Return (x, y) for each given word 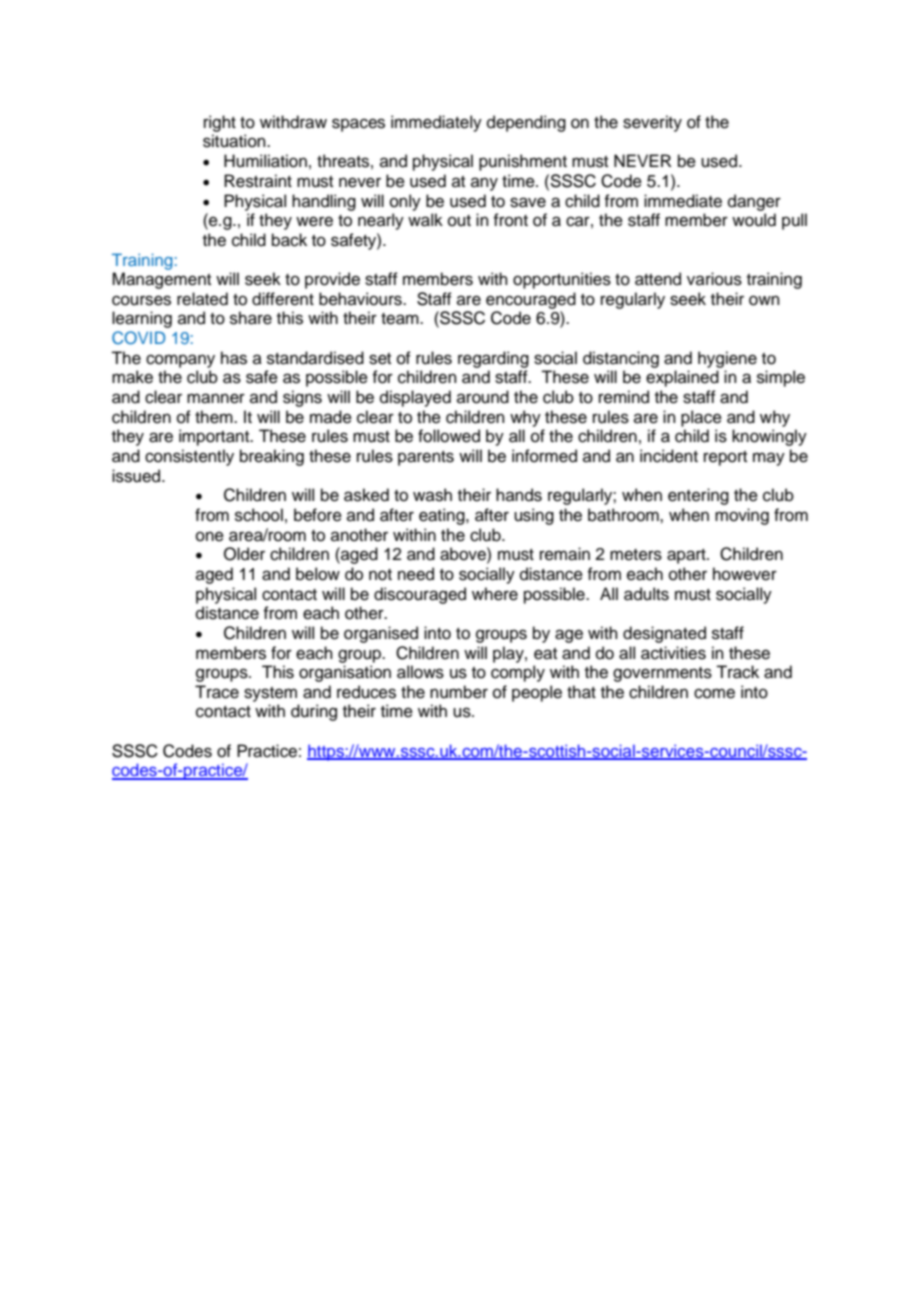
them (215, 417)
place (701, 418)
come (714, 693)
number (459, 692)
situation (235, 141)
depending (526, 123)
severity (652, 123)
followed (449, 436)
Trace (217, 692)
